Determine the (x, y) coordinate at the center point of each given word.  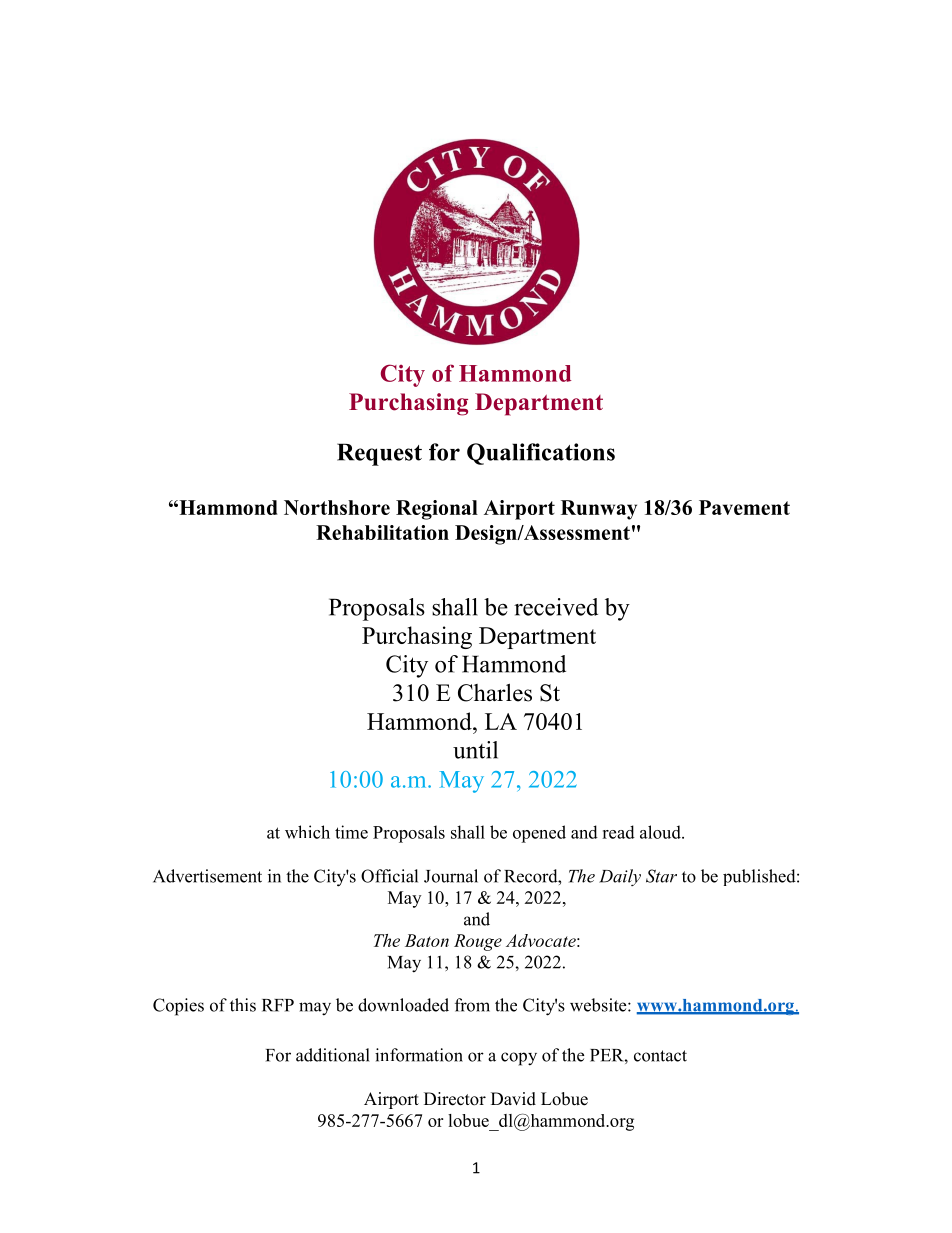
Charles (495, 692)
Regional (437, 510)
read (618, 832)
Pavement (744, 507)
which (307, 832)
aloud (661, 832)
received (556, 607)
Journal (451, 876)
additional (333, 1055)
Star (661, 876)
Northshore (337, 507)
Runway (599, 510)
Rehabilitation (382, 532)
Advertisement (207, 876)
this (243, 1005)
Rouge (478, 942)
